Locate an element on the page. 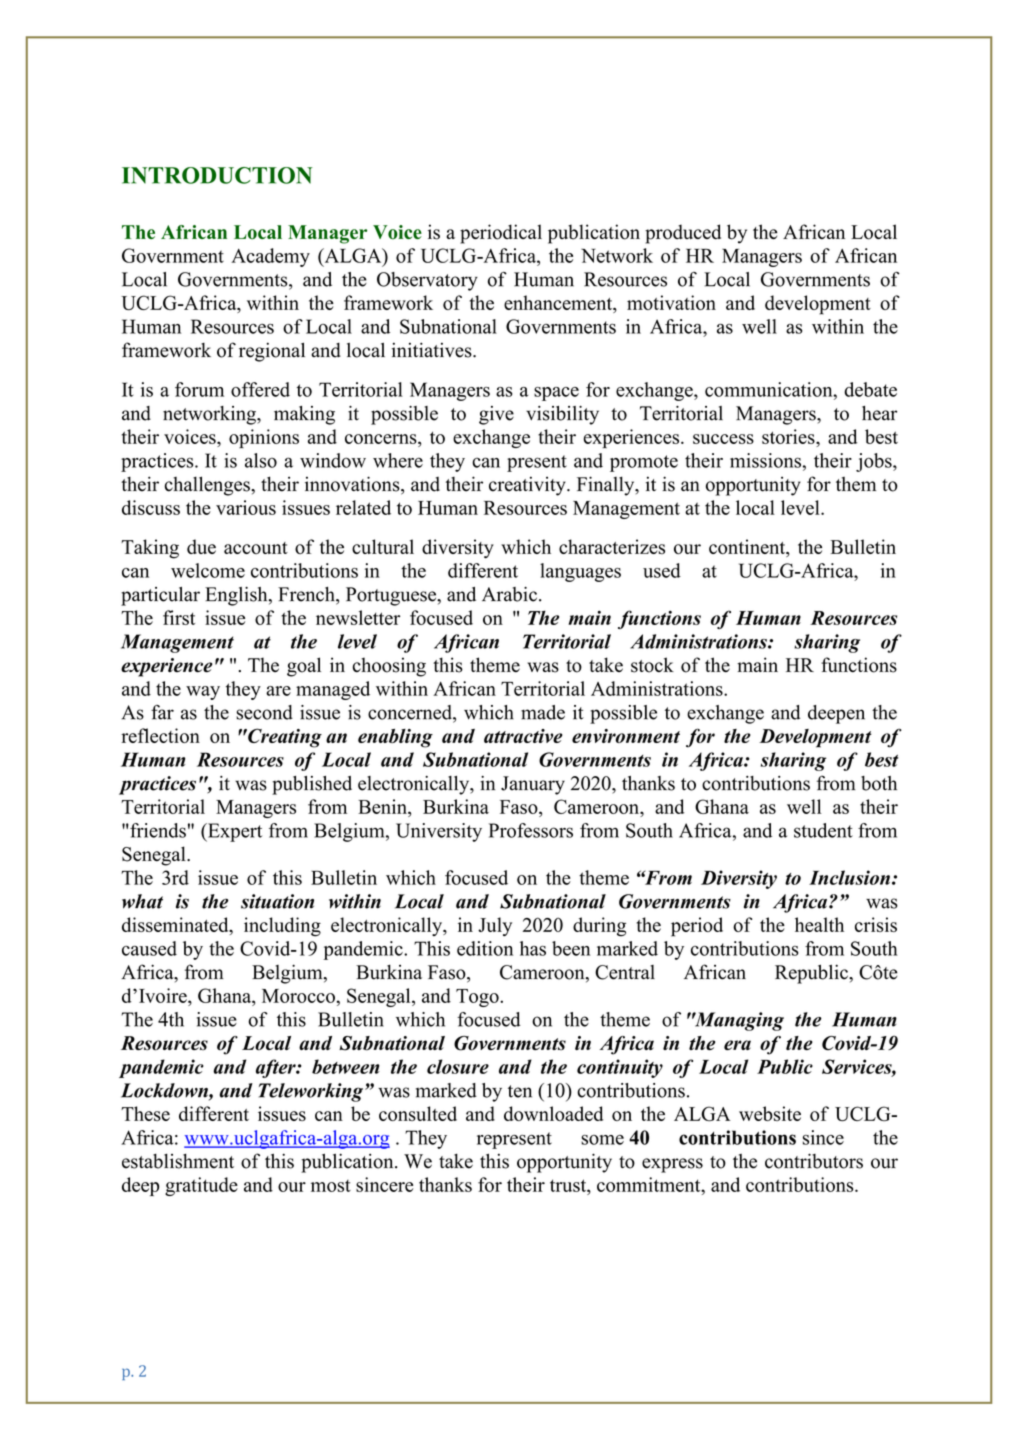 This image has height=1441, width=1019. produced is located at coordinates (683, 234).
